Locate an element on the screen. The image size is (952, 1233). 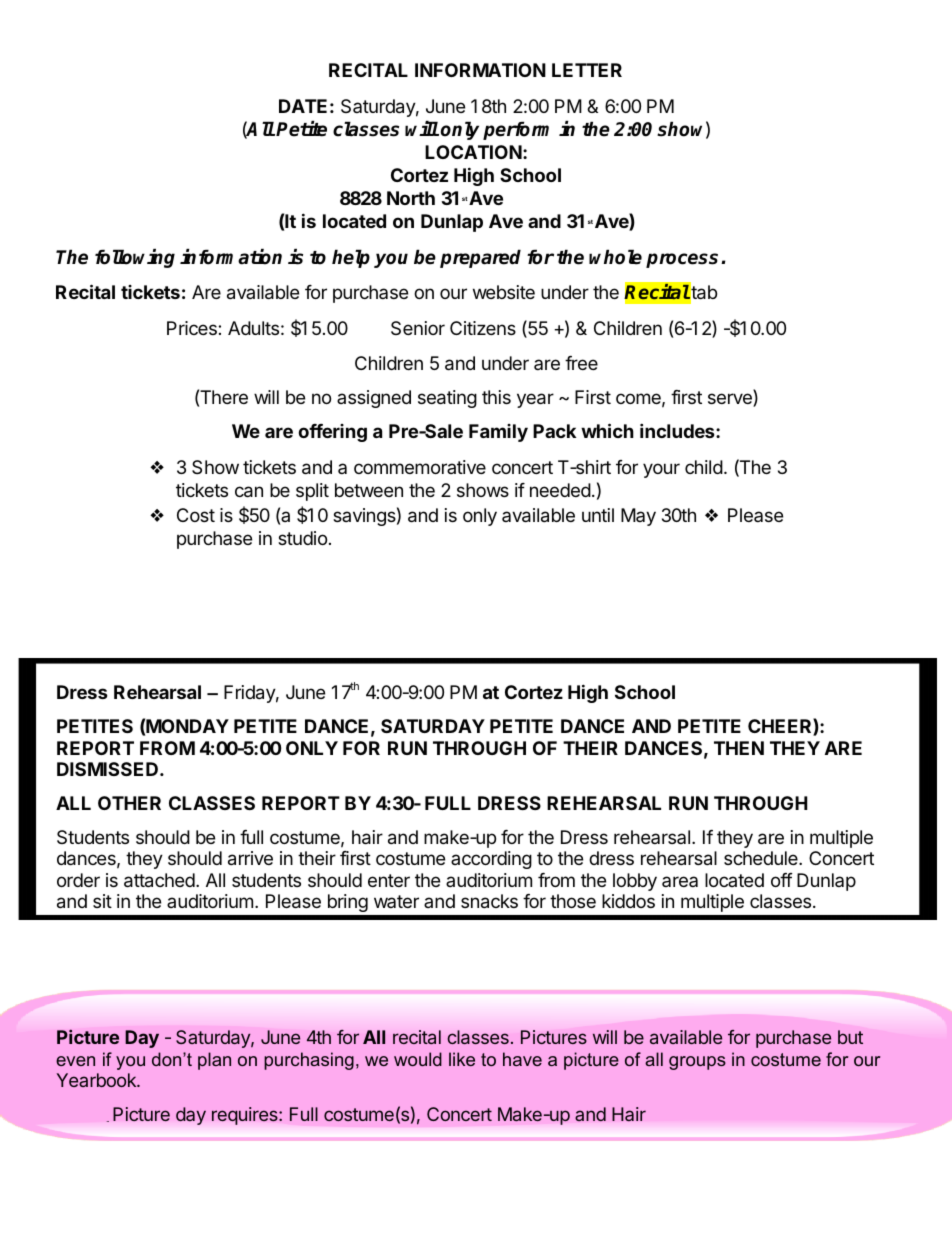
OTHER is located at coordinates (129, 803).
